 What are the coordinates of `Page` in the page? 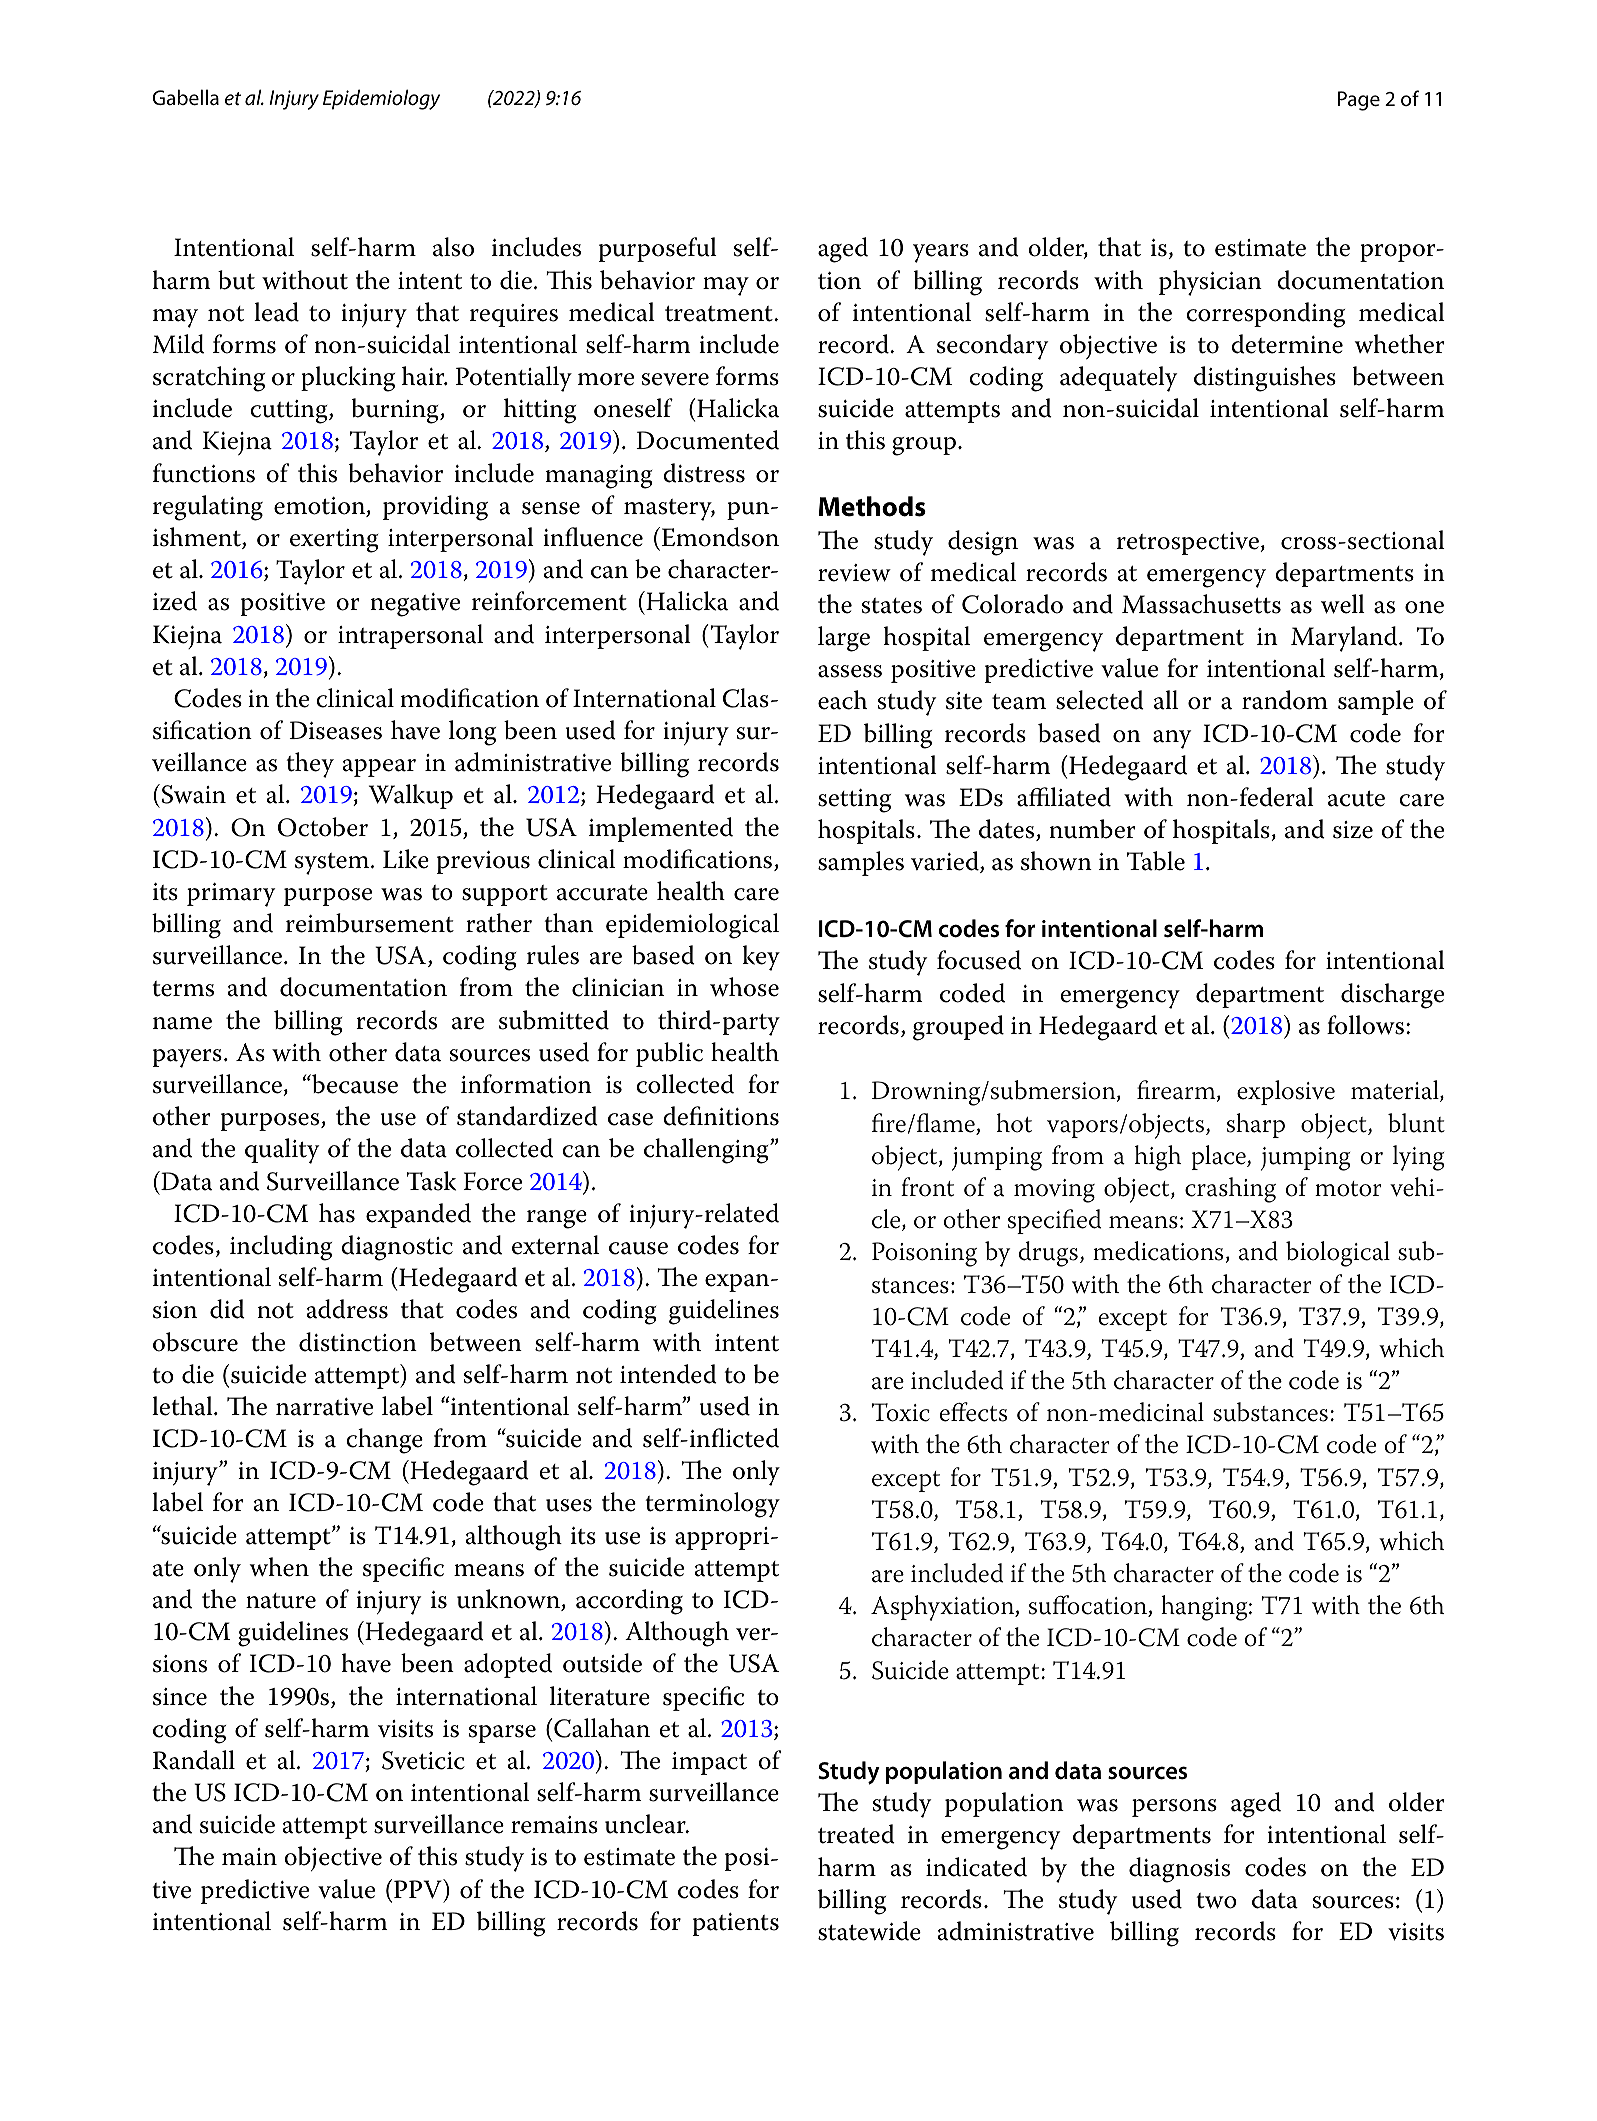 It's located at (1359, 101).
